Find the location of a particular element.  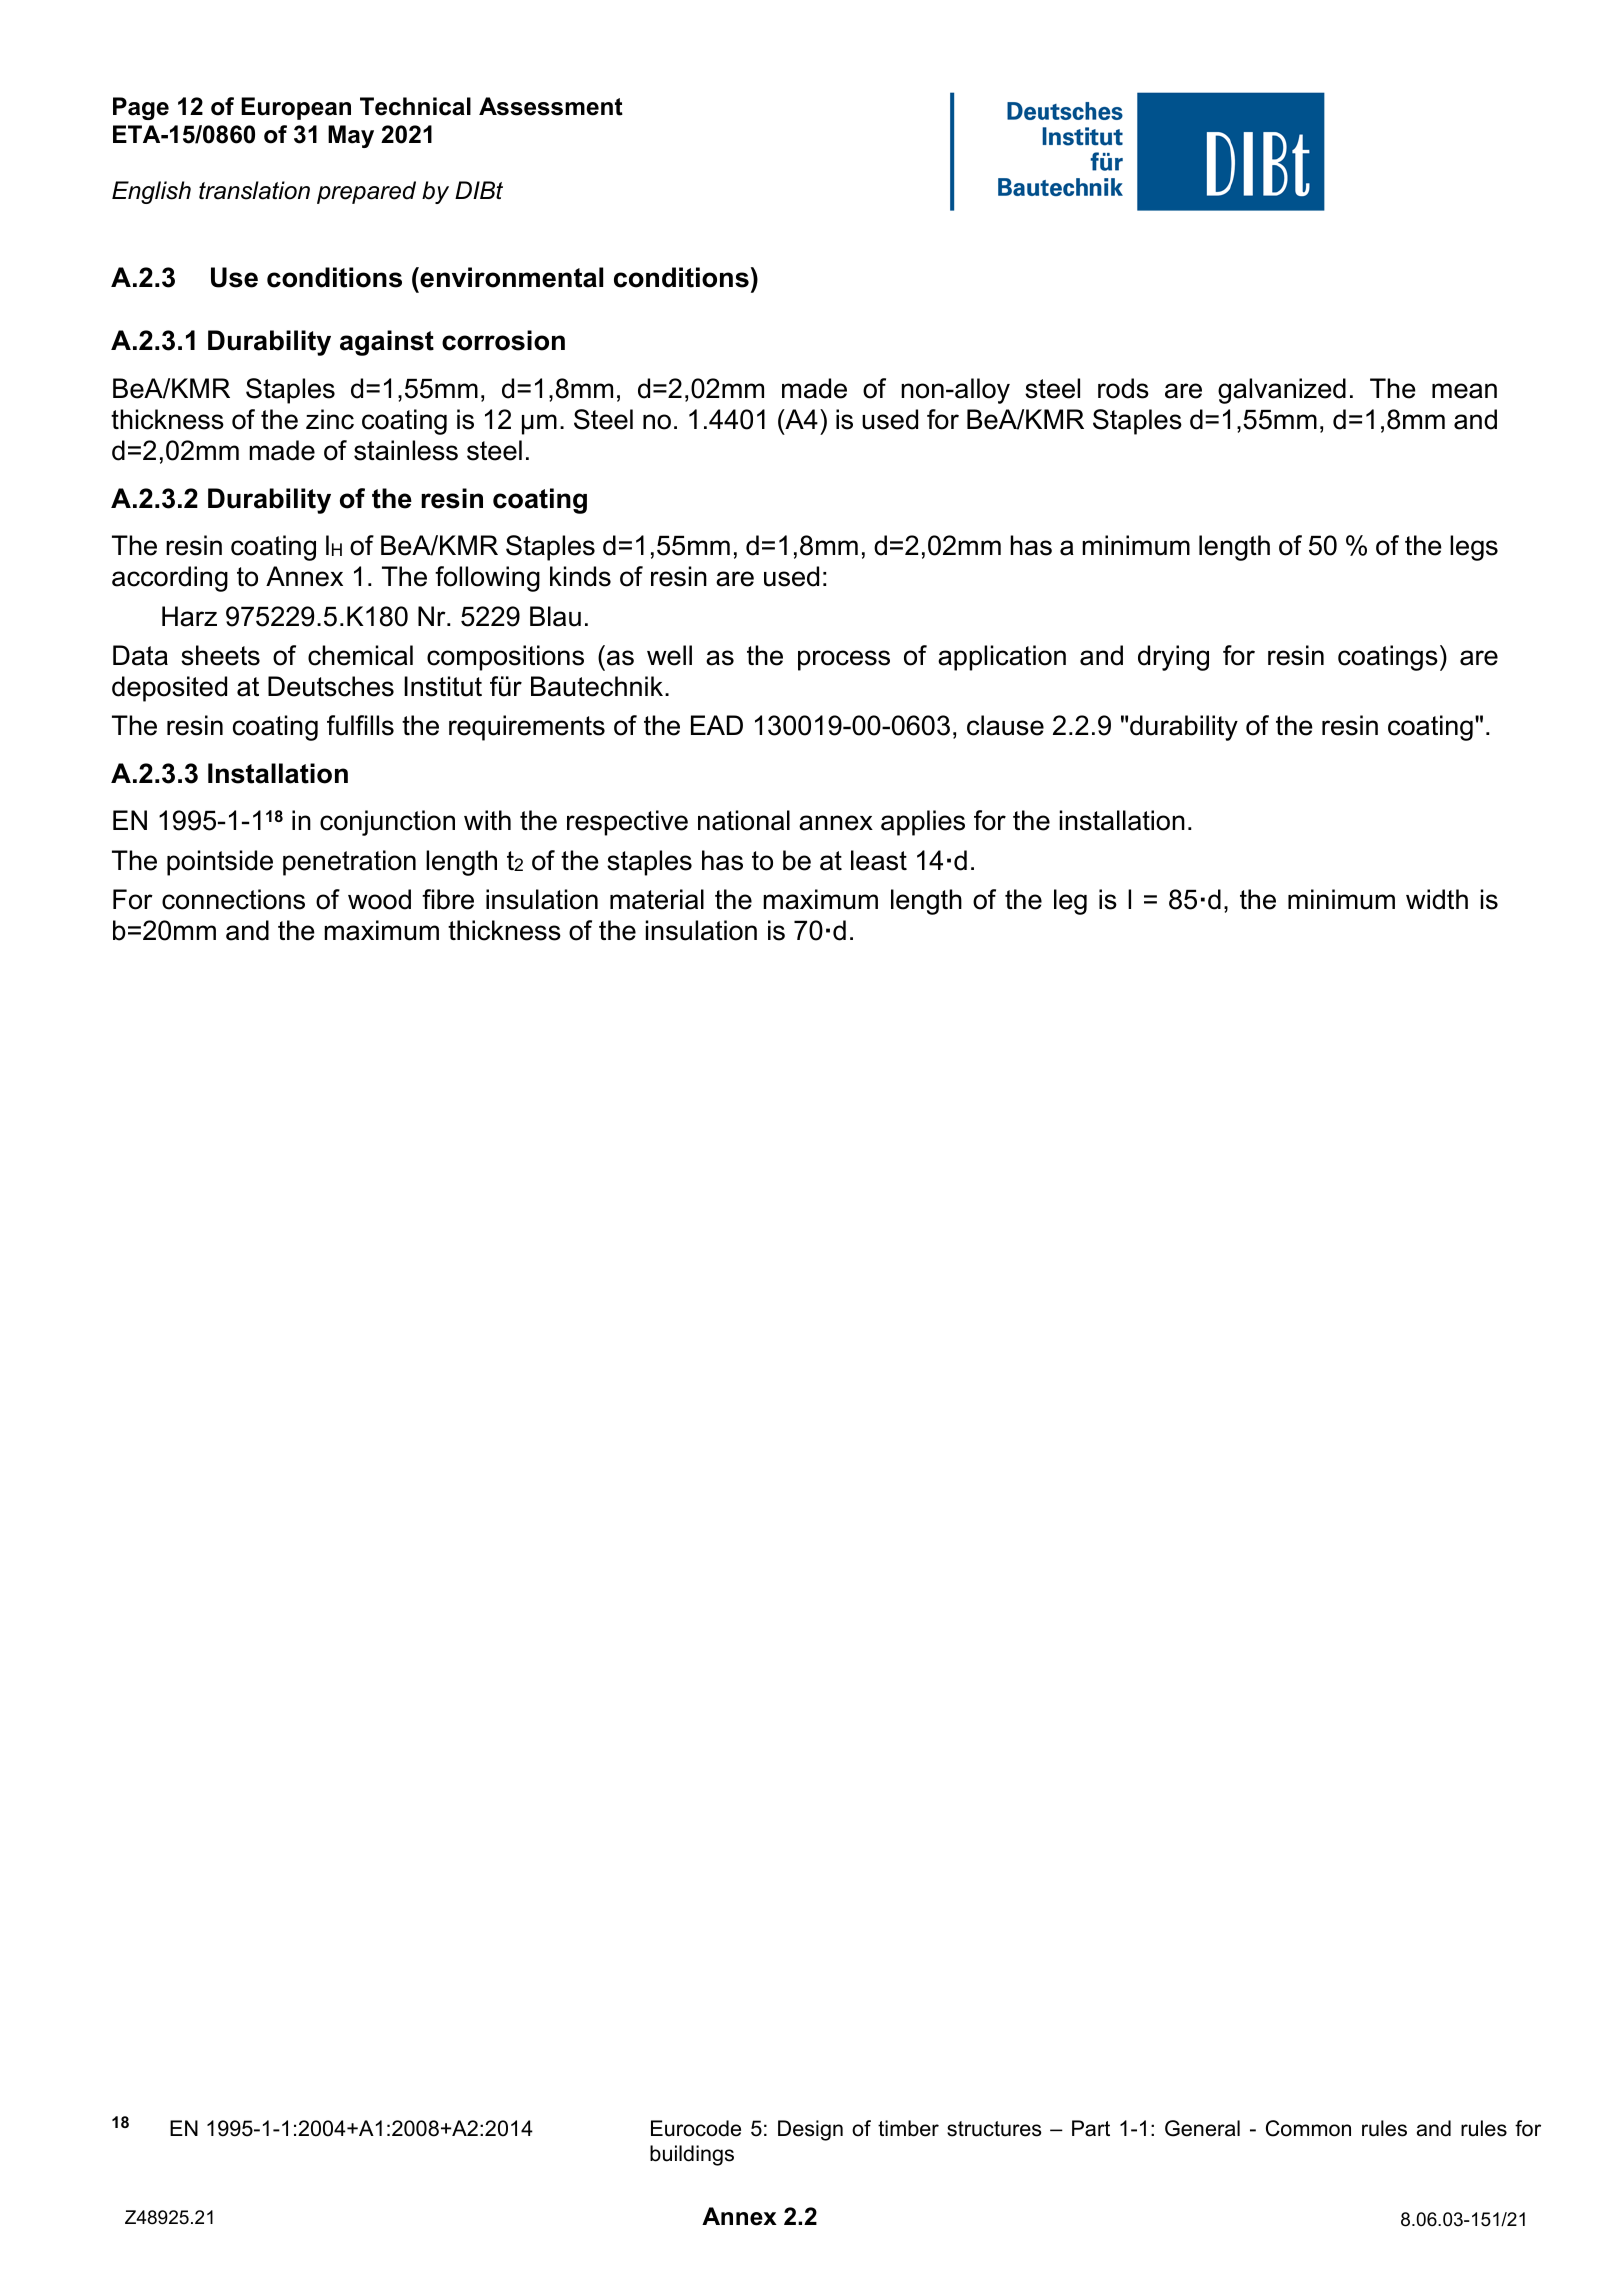

translation is located at coordinates (254, 190).
